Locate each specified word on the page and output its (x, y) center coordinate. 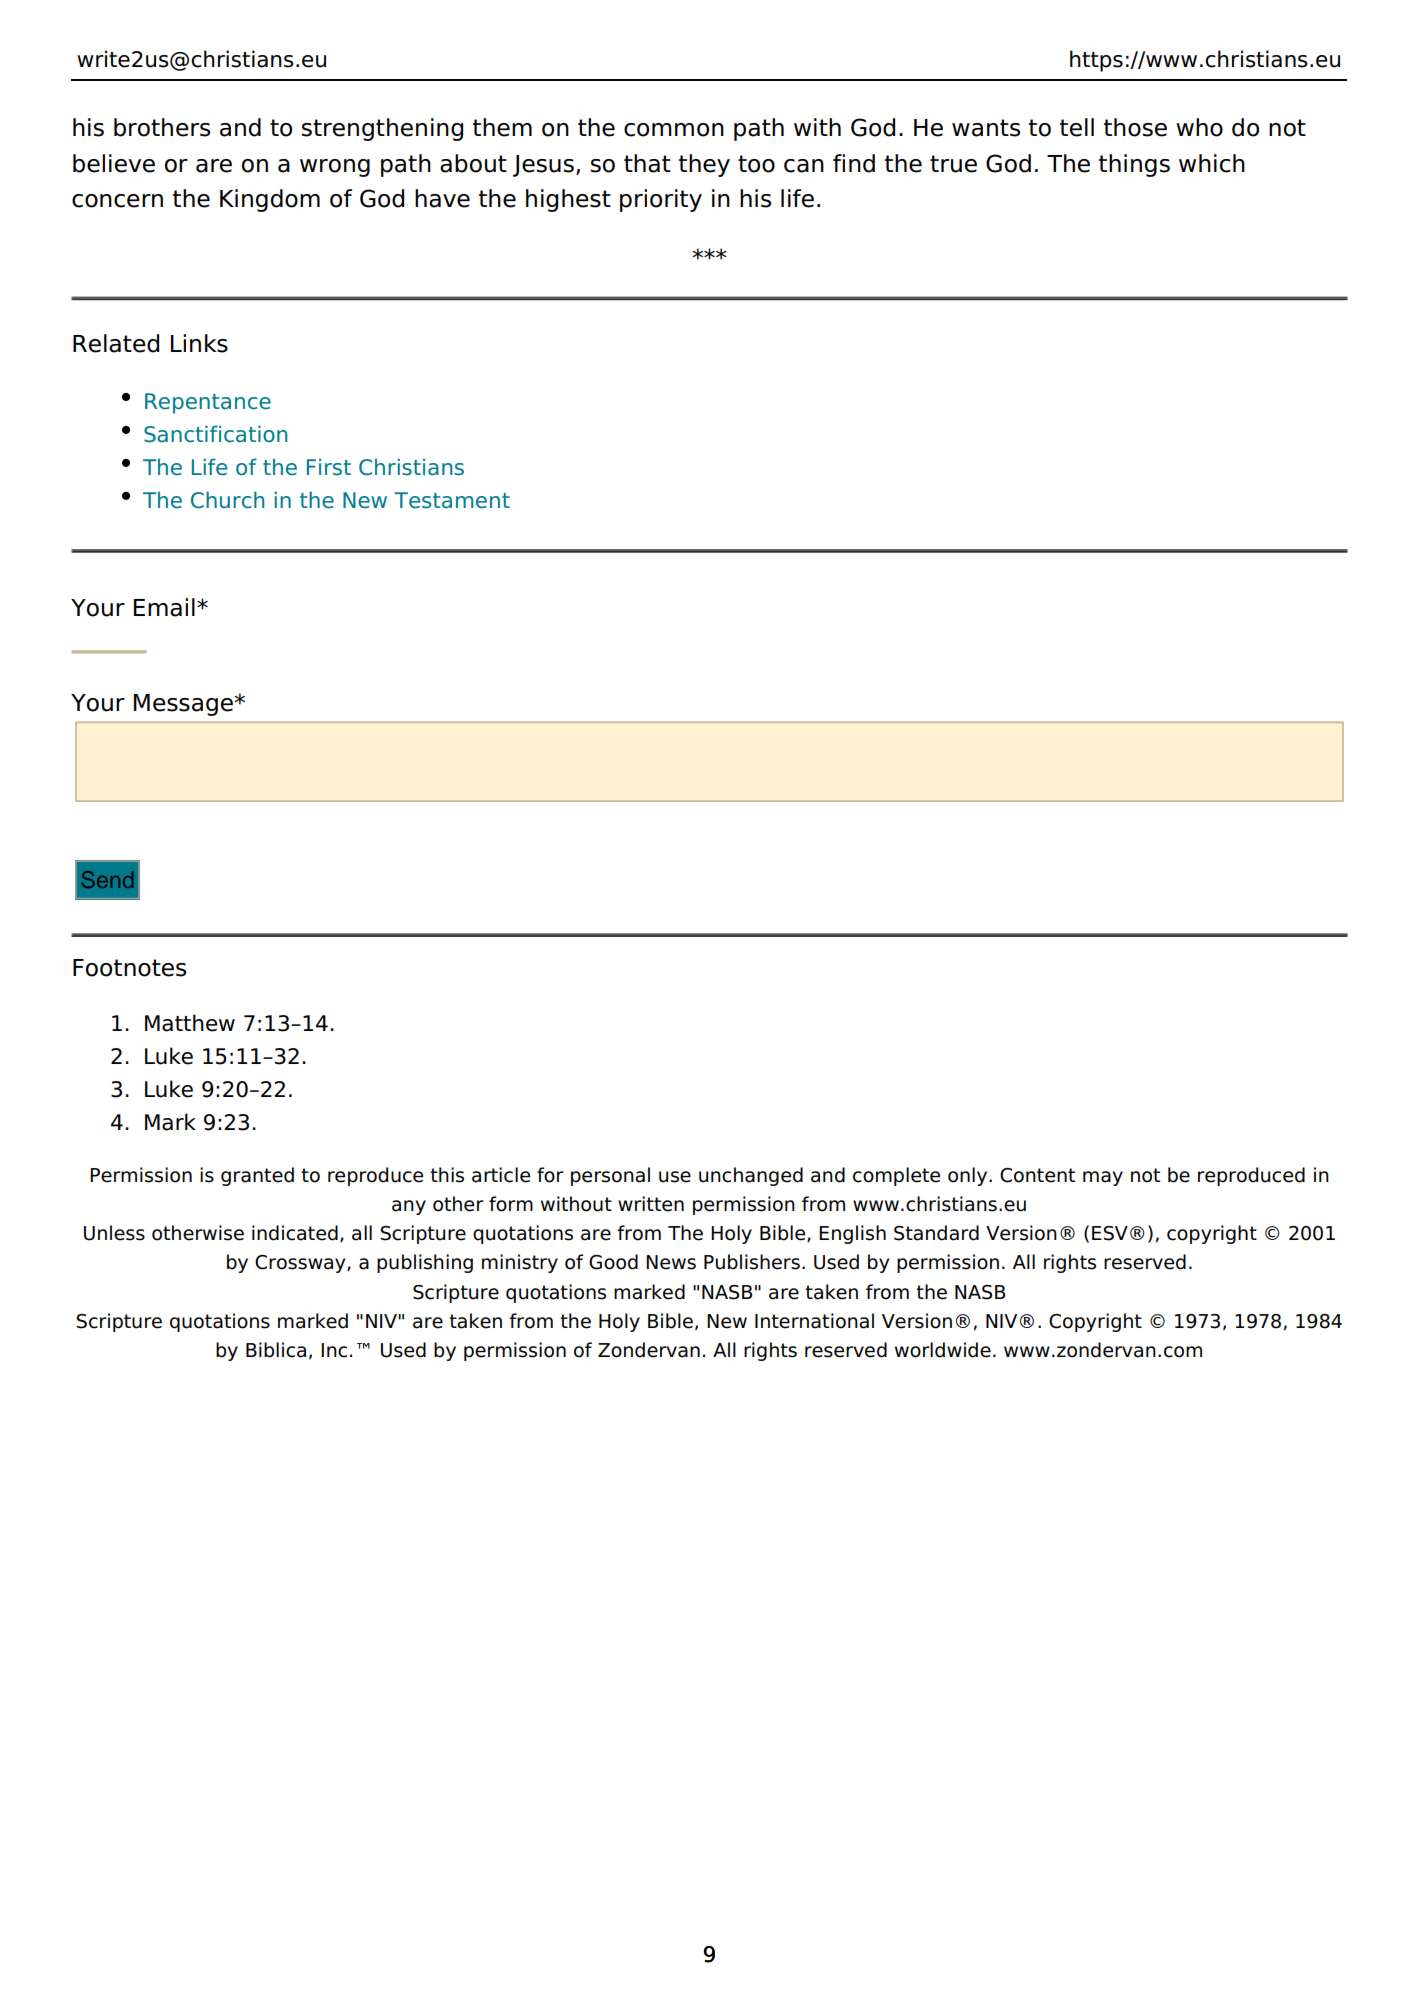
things (1134, 165)
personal (610, 1176)
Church (228, 500)
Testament (452, 500)
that (647, 163)
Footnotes (129, 968)
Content (1037, 1175)
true (953, 164)
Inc (334, 1350)
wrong (335, 168)
